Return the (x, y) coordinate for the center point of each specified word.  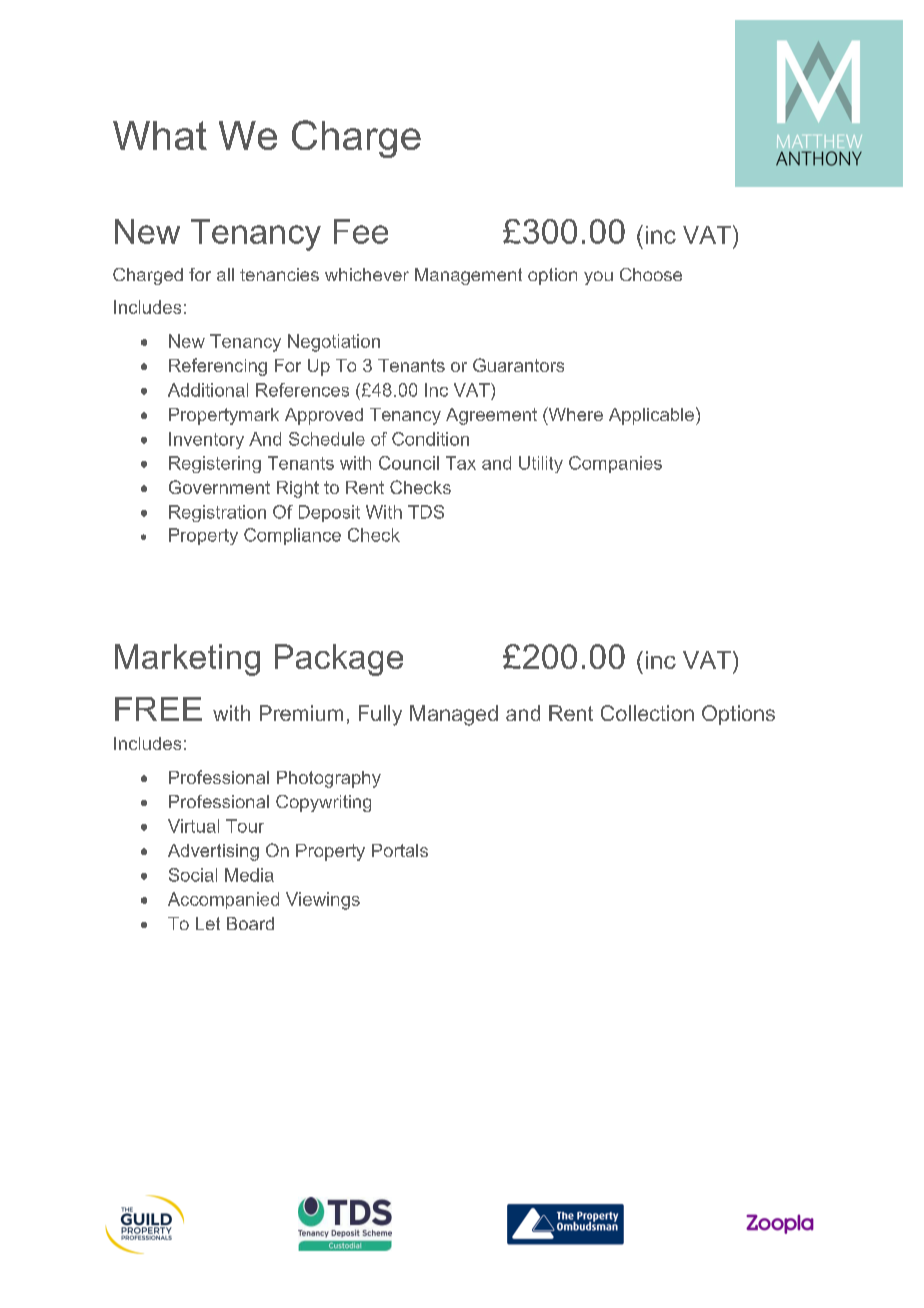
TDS (426, 512)
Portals (400, 850)
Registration (217, 513)
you (598, 278)
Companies (615, 464)
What (160, 135)
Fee (361, 231)
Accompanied (223, 900)
